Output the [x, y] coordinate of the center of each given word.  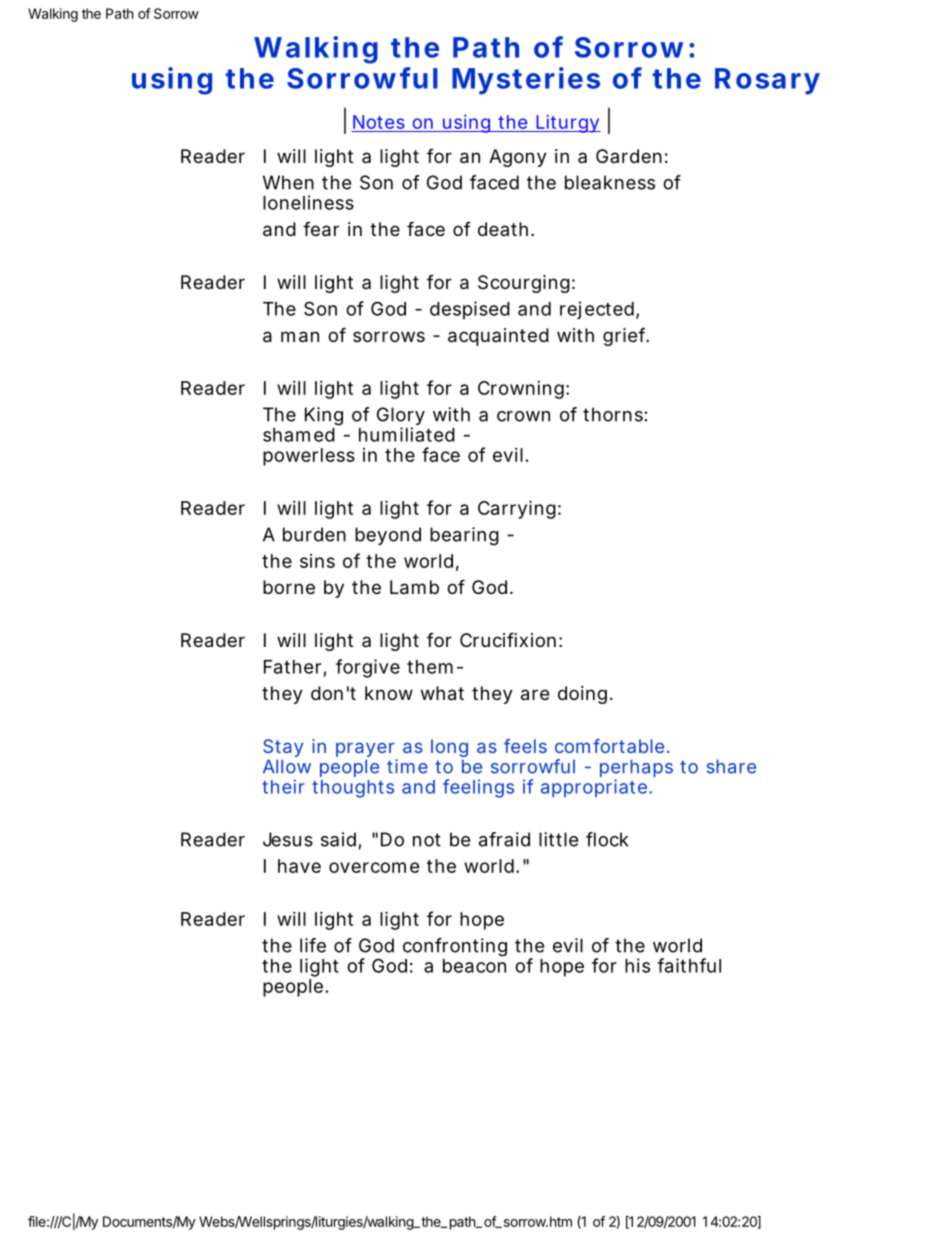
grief [626, 336]
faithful [689, 965]
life [313, 945]
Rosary [767, 81]
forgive [368, 668]
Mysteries [526, 81]
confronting [455, 947]
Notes [379, 122]
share [731, 766]
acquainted [498, 337]
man [300, 337]
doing [582, 695]
